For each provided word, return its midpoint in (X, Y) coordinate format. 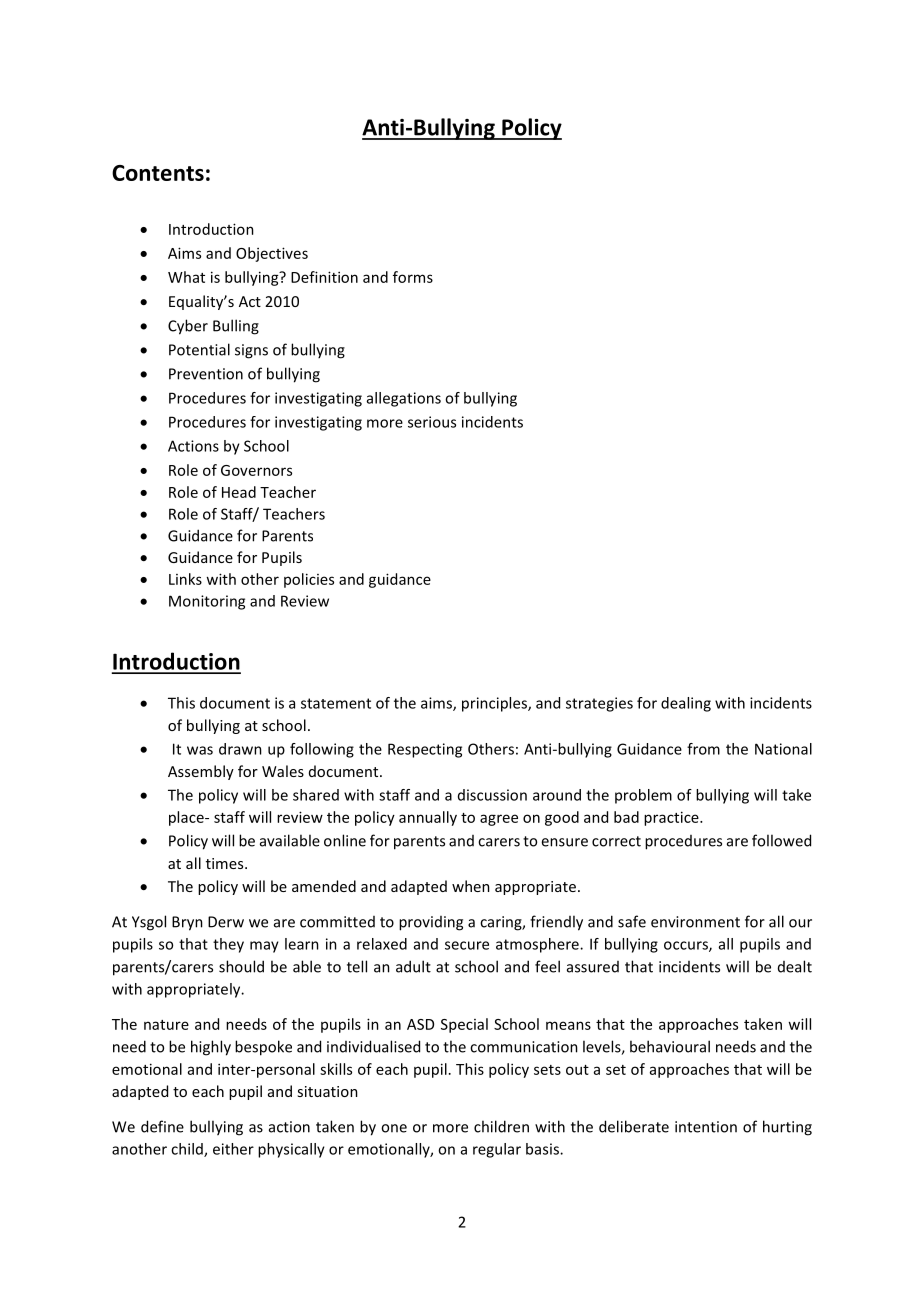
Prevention (206, 374)
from (703, 749)
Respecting (425, 750)
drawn (240, 749)
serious (432, 422)
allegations (404, 399)
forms (413, 277)
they (228, 945)
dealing (686, 704)
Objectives (272, 254)
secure (467, 945)
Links (185, 579)
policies (309, 580)
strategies (599, 704)
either (233, 1149)
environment (695, 922)
